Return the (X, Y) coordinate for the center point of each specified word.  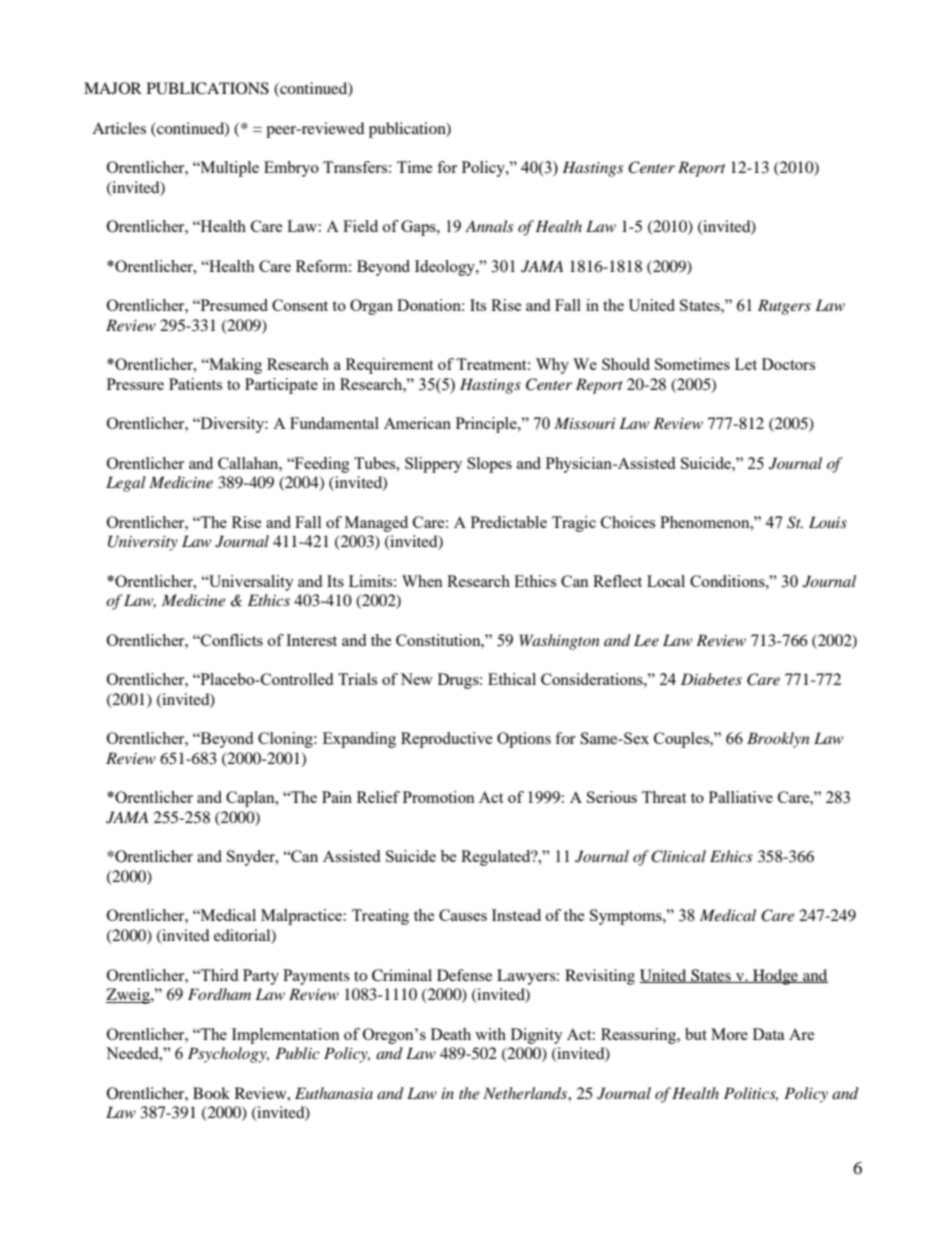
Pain (337, 797)
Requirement (389, 366)
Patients (195, 384)
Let (746, 364)
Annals (489, 226)
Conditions (728, 581)
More (729, 1034)
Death (451, 1034)
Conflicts (231, 640)
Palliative (741, 797)
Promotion (439, 797)
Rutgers (784, 307)
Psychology (228, 1055)
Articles (119, 128)
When (422, 581)
